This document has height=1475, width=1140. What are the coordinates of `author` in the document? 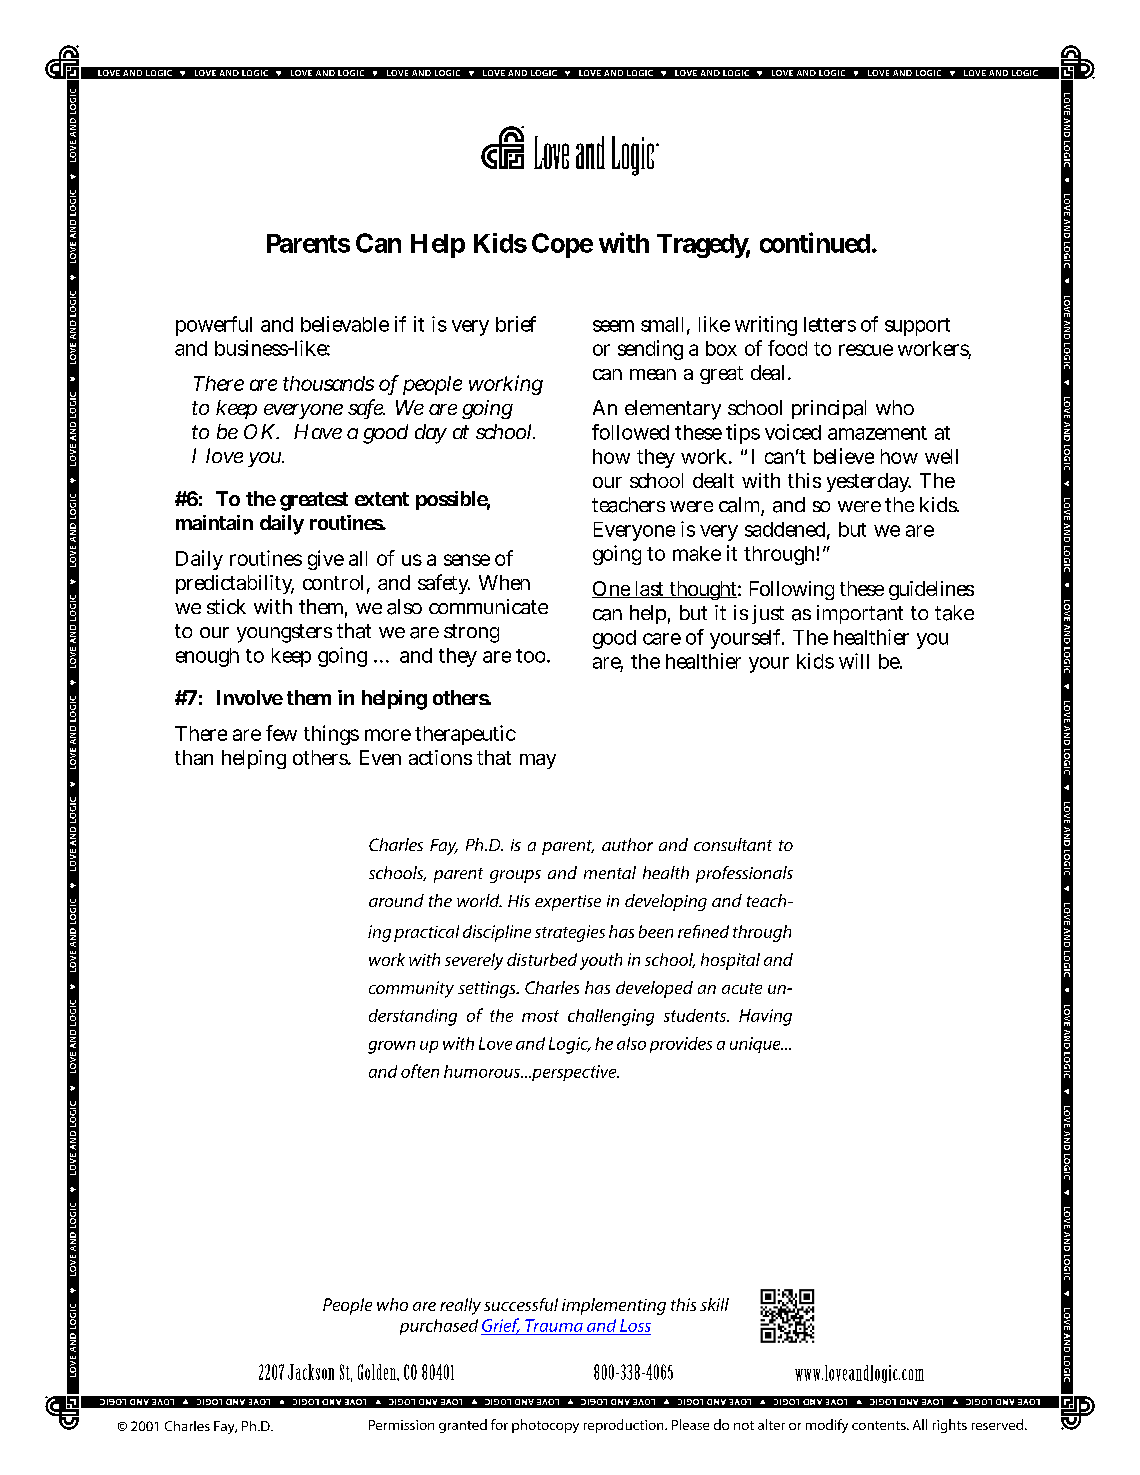 It's located at (627, 844).
